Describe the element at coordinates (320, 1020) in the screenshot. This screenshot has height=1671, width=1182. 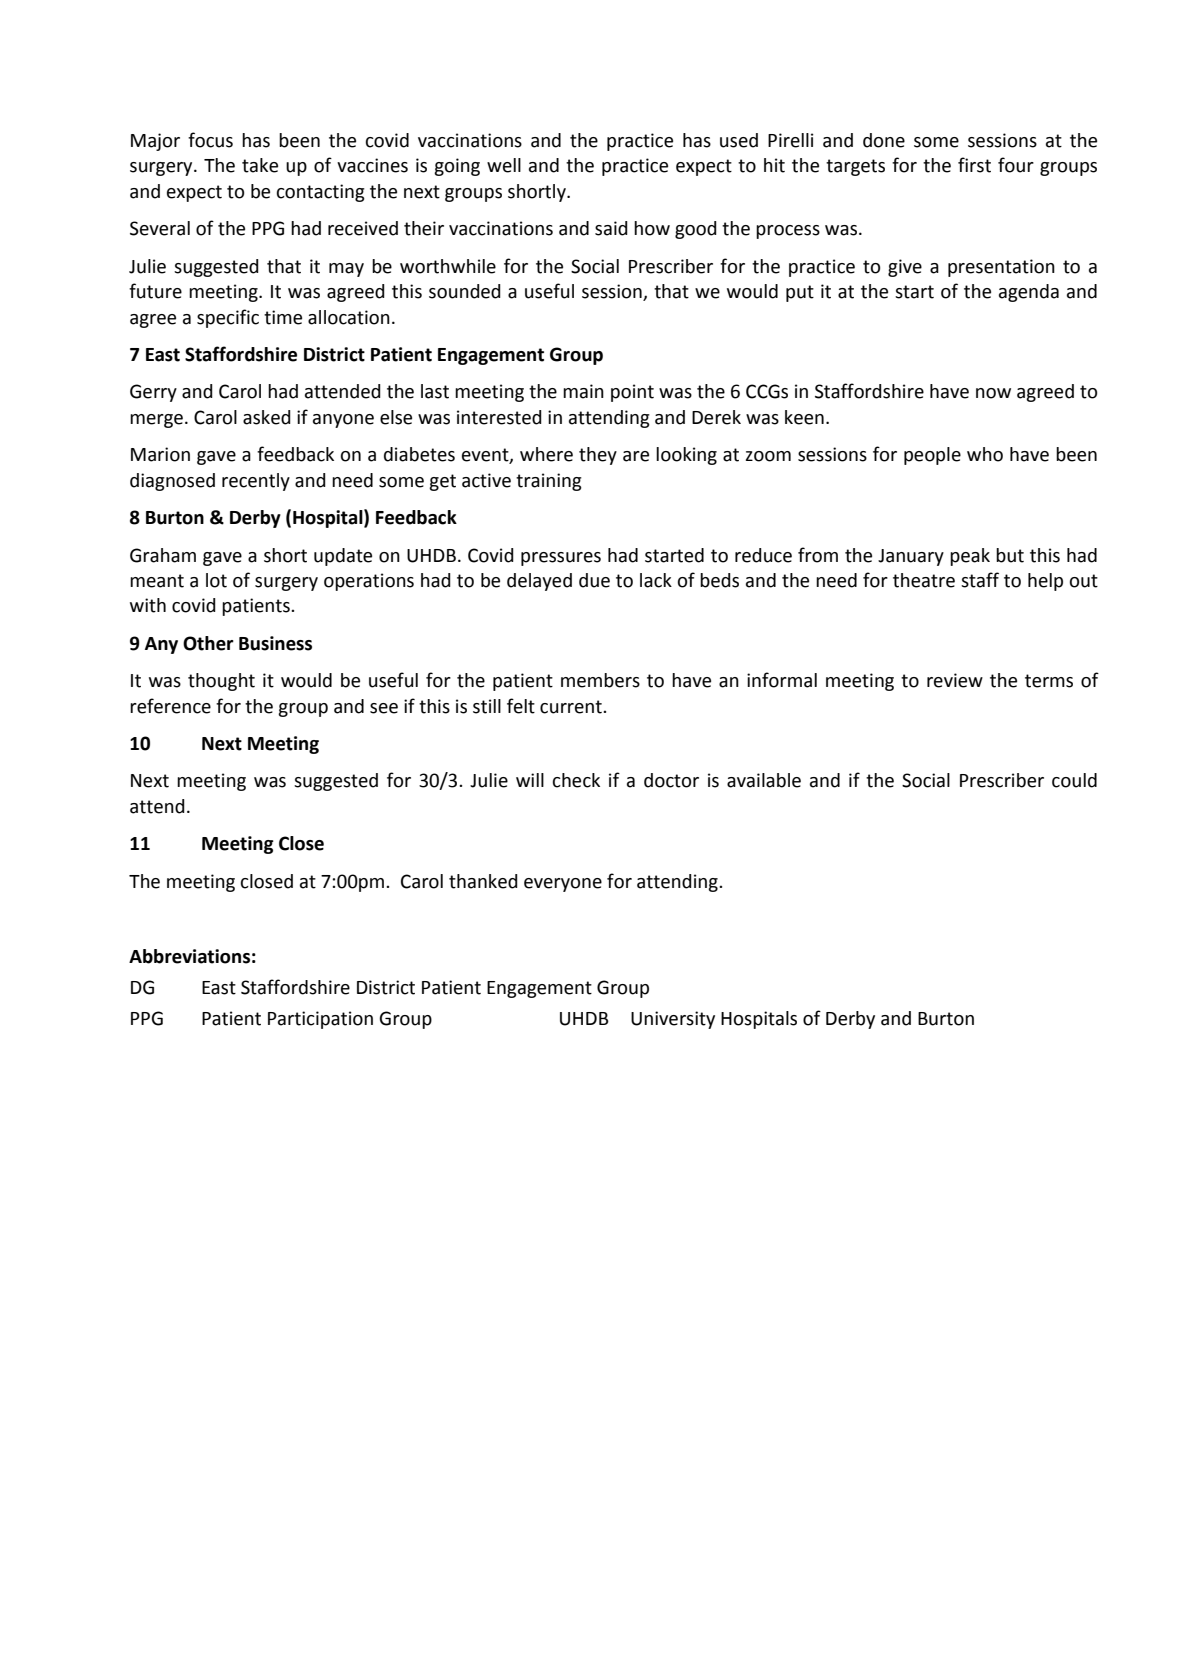
I see `Participation` at that location.
